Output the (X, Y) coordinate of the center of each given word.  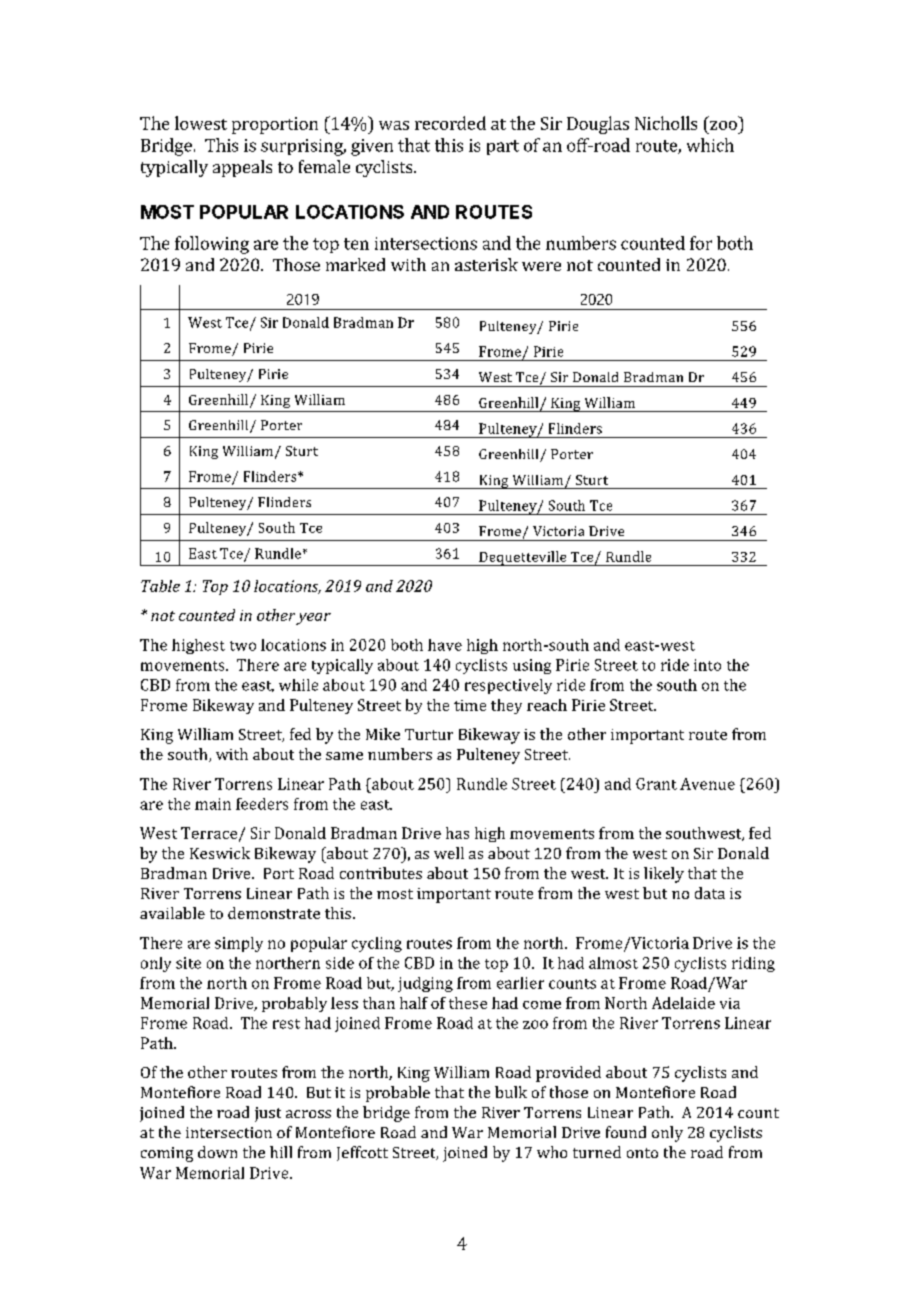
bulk (511, 1092)
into (707, 665)
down (217, 1152)
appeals (242, 168)
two (243, 646)
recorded (450, 123)
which (710, 145)
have (445, 645)
